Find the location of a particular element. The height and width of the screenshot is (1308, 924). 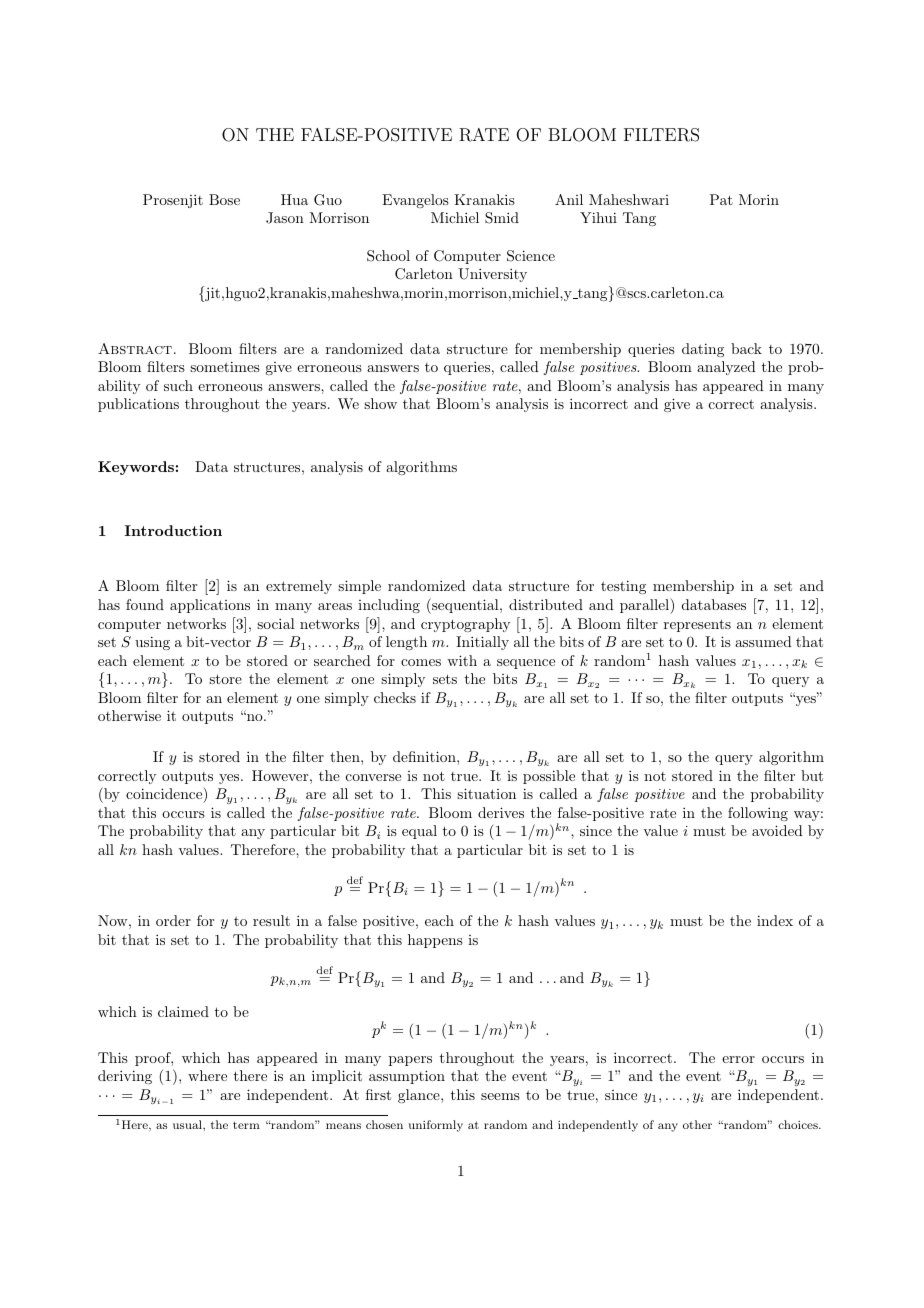

Bose is located at coordinates (224, 199).
